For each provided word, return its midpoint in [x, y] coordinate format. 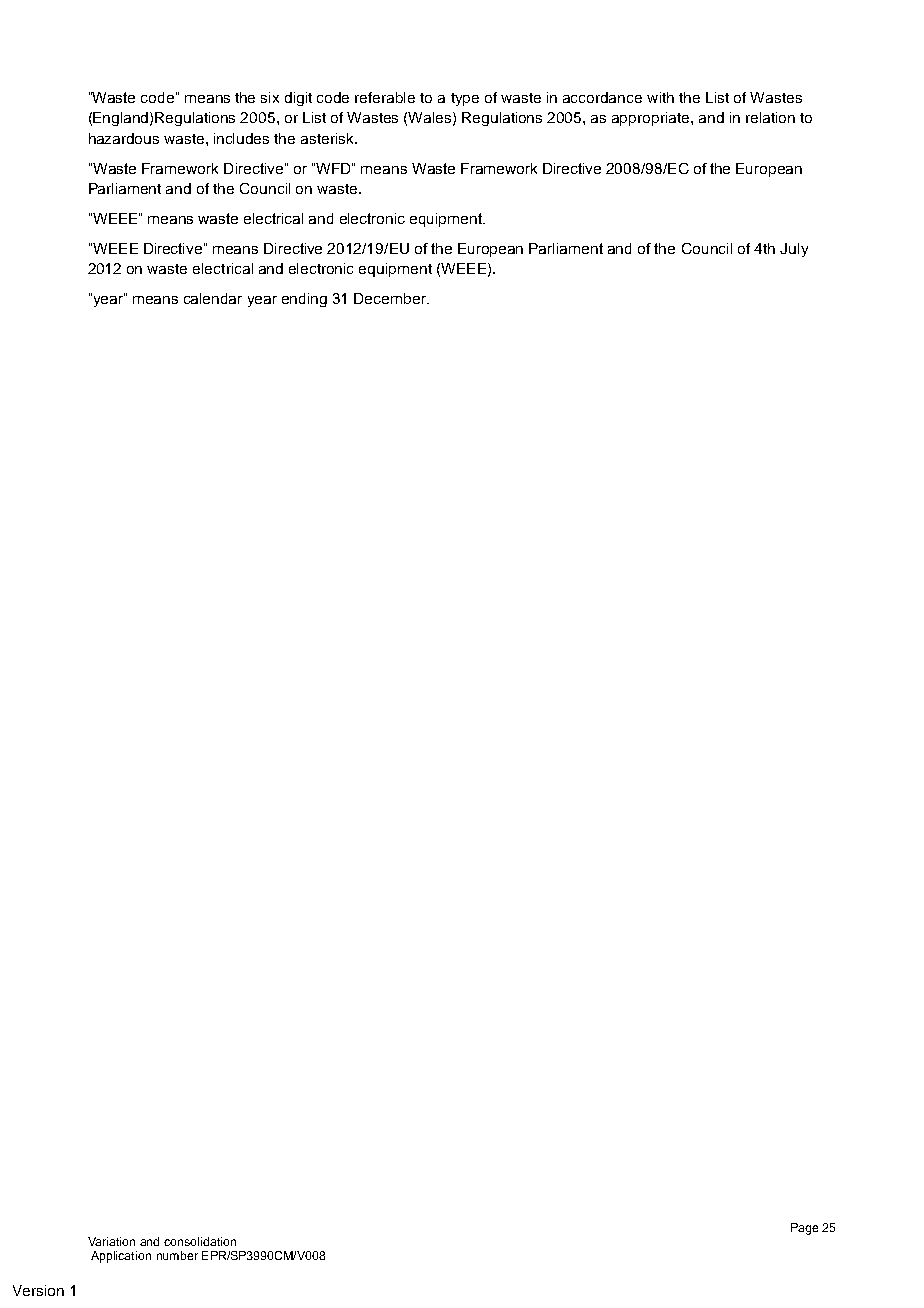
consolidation [200, 1241]
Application [121, 1257]
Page [804, 1229]
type [465, 99]
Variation [111, 1241]
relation [770, 117]
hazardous [124, 138]
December [391, 298]
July [794, 250]
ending [304, 300]
